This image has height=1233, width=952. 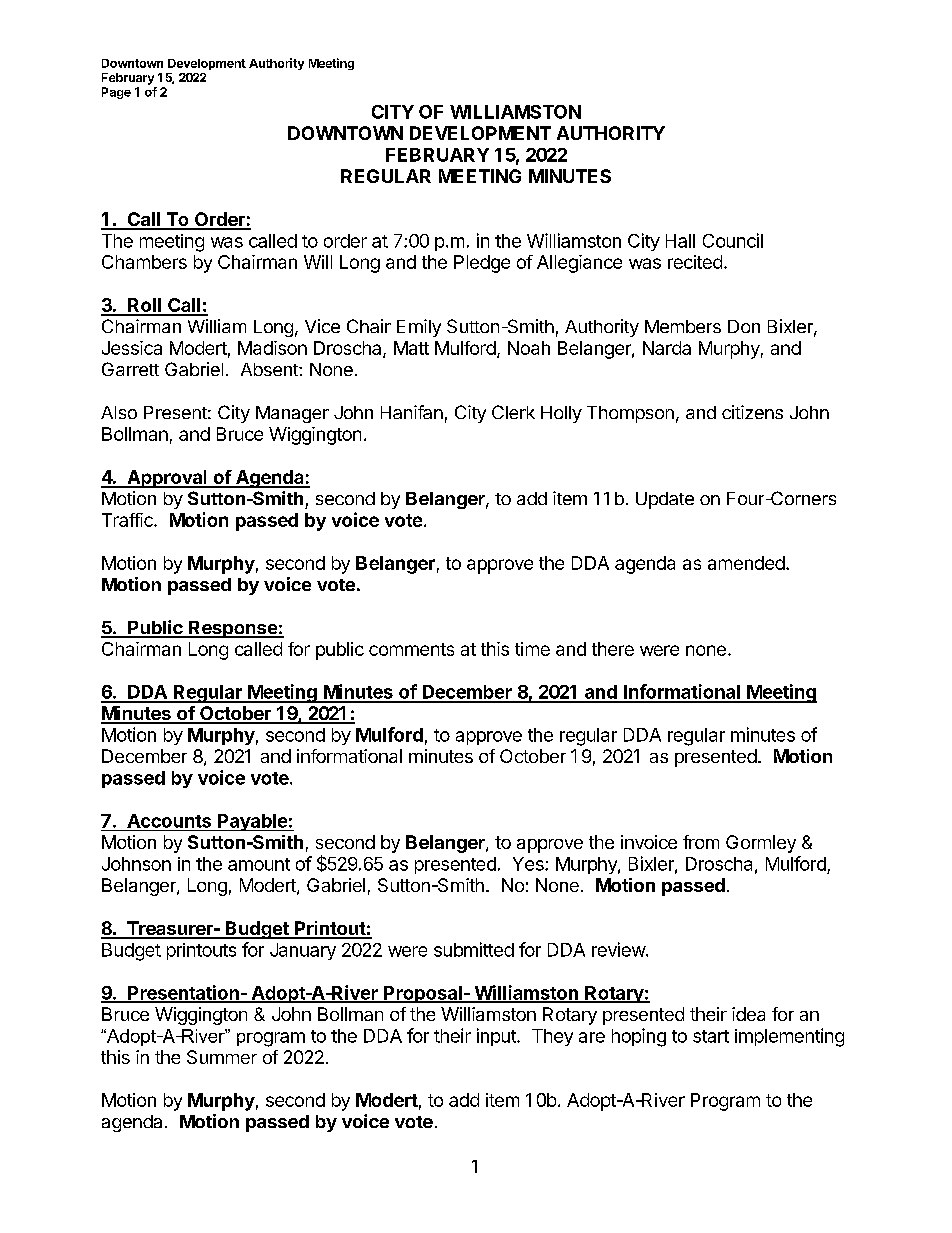 I want to click on there, so click(x=613, y=649).
